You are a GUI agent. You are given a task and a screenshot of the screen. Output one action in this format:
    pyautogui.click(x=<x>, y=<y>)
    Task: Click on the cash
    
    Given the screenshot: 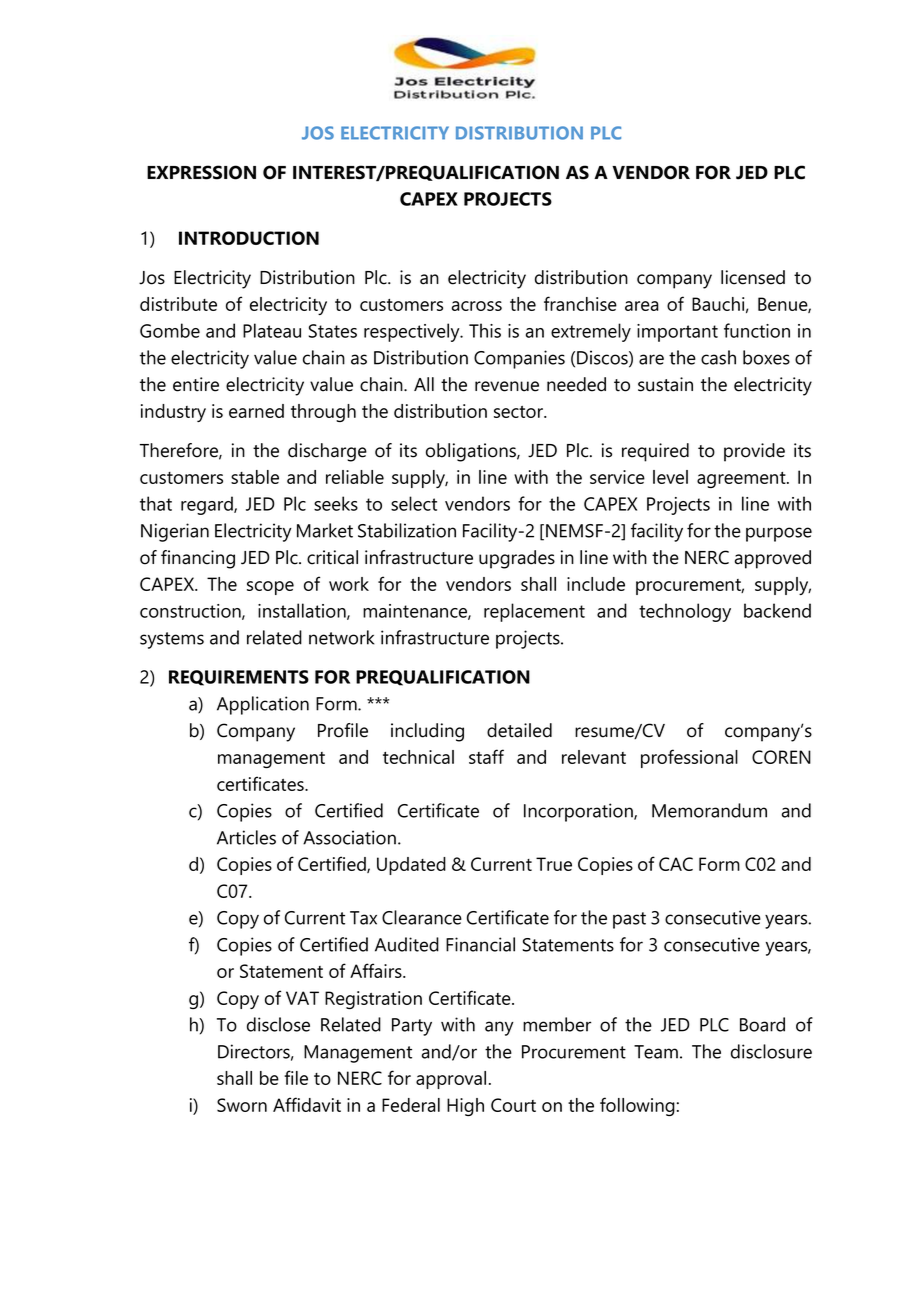 What is the action you would take?
    pyautogui.click(x=718, y=357)
